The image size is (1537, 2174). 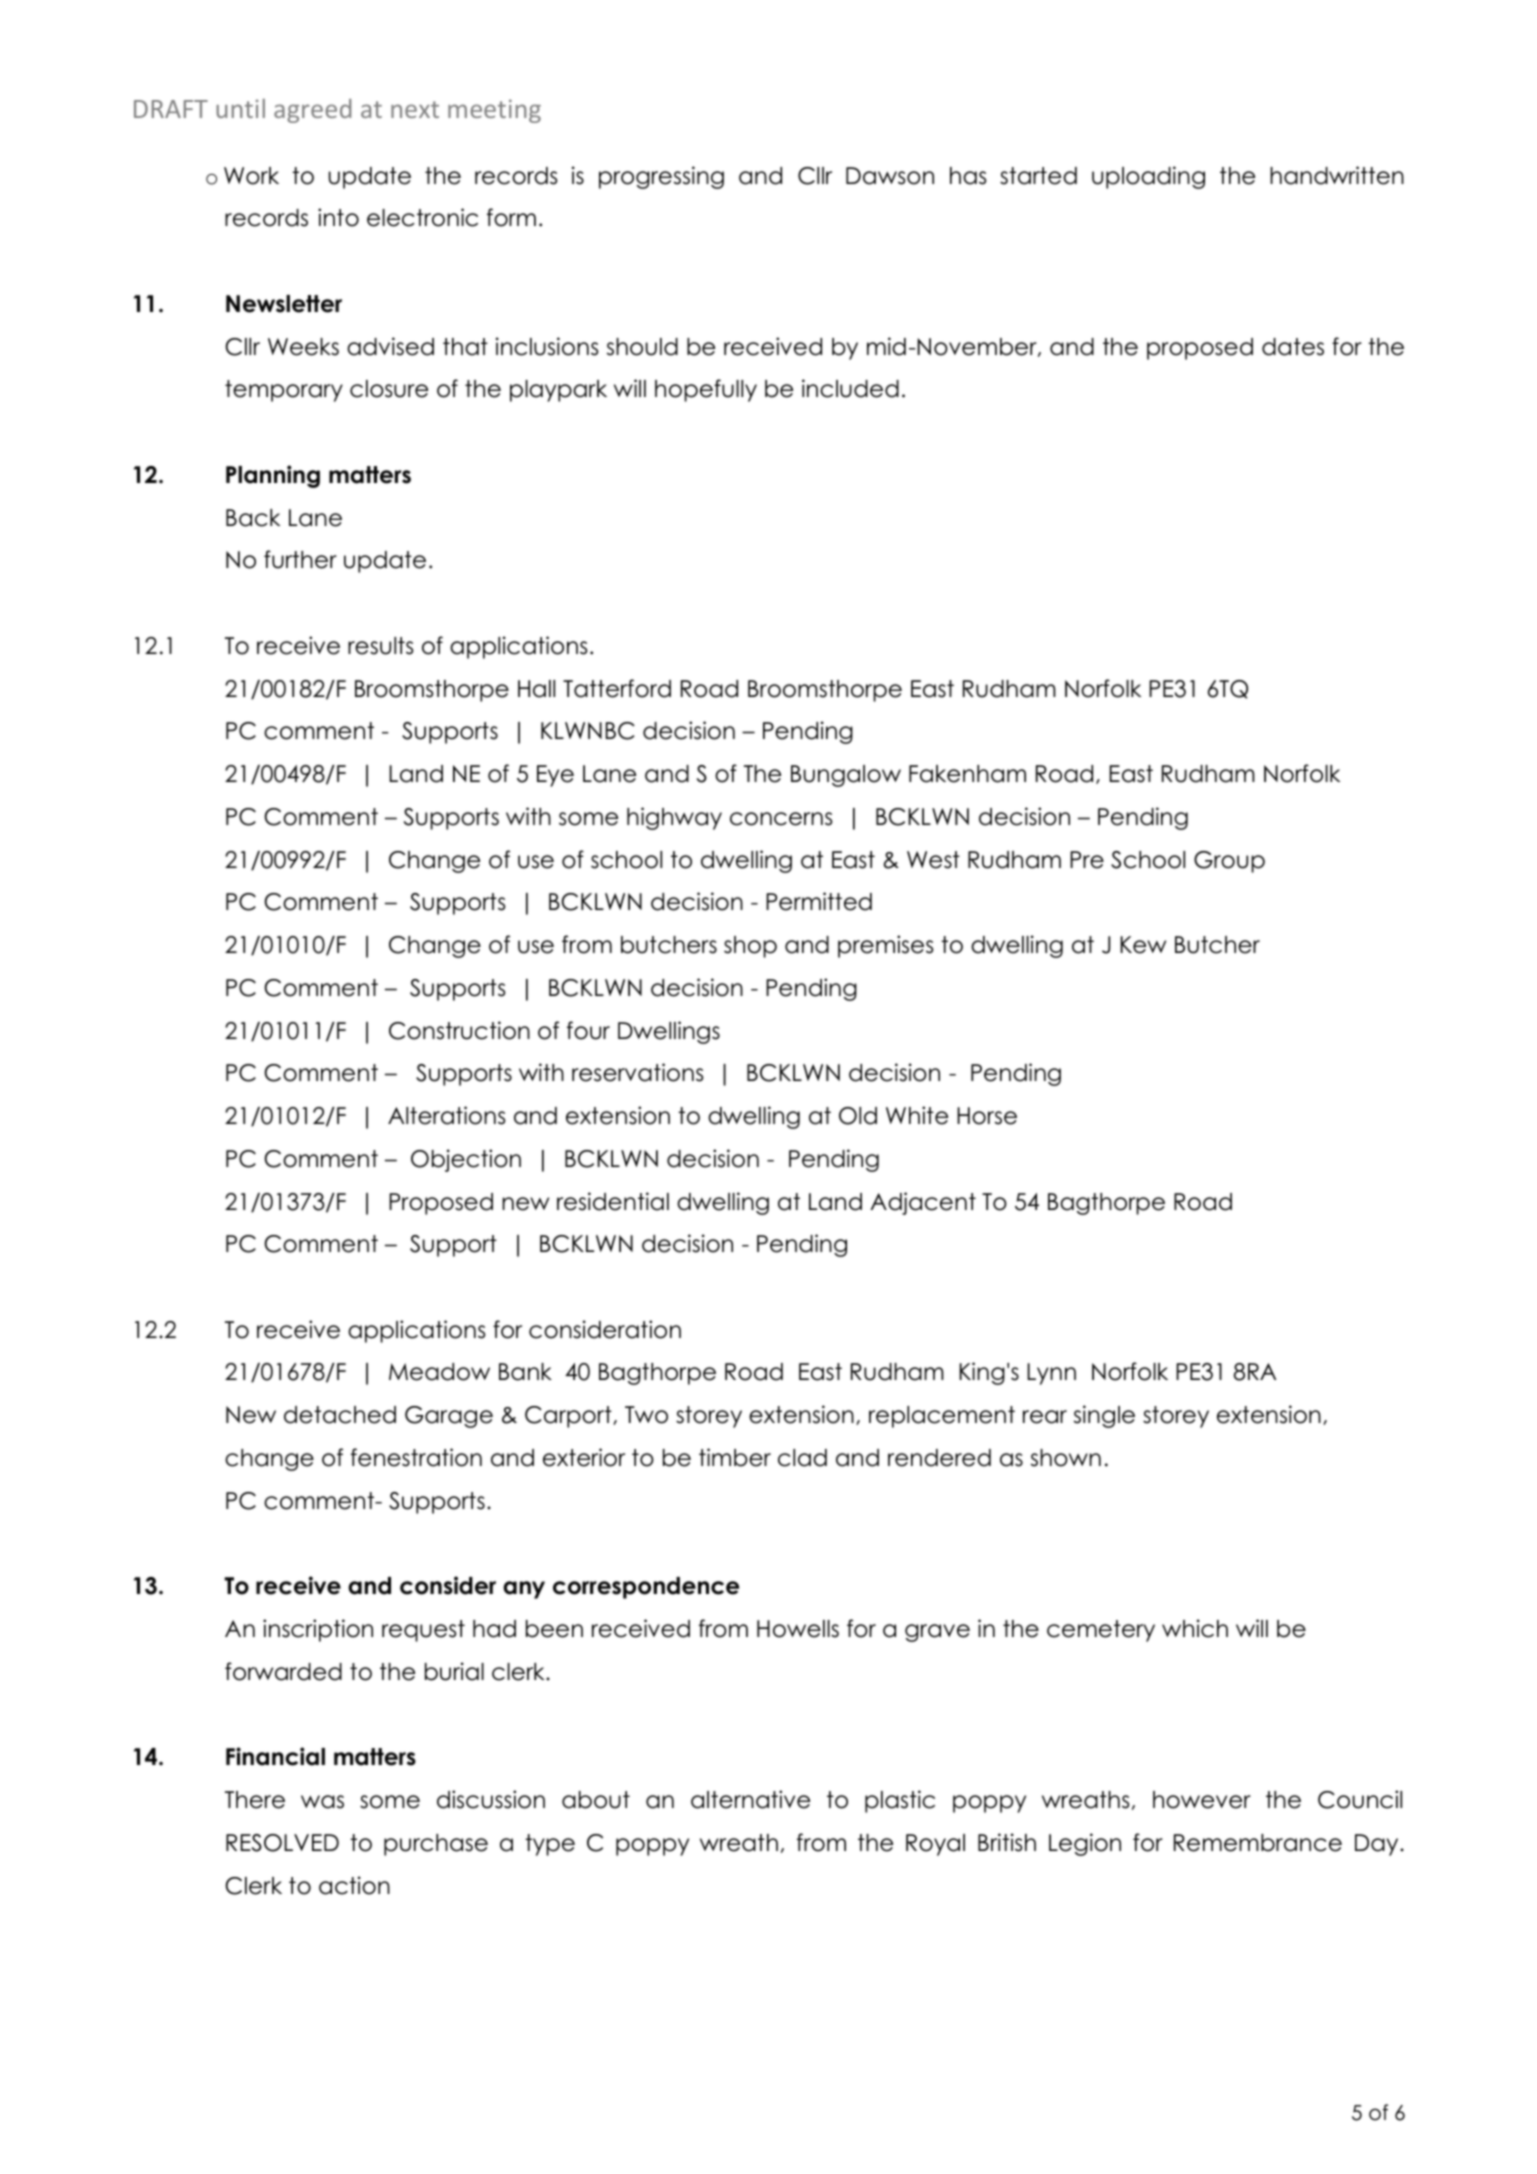 I want to click on hopefully, so click(x=706, y=390).
